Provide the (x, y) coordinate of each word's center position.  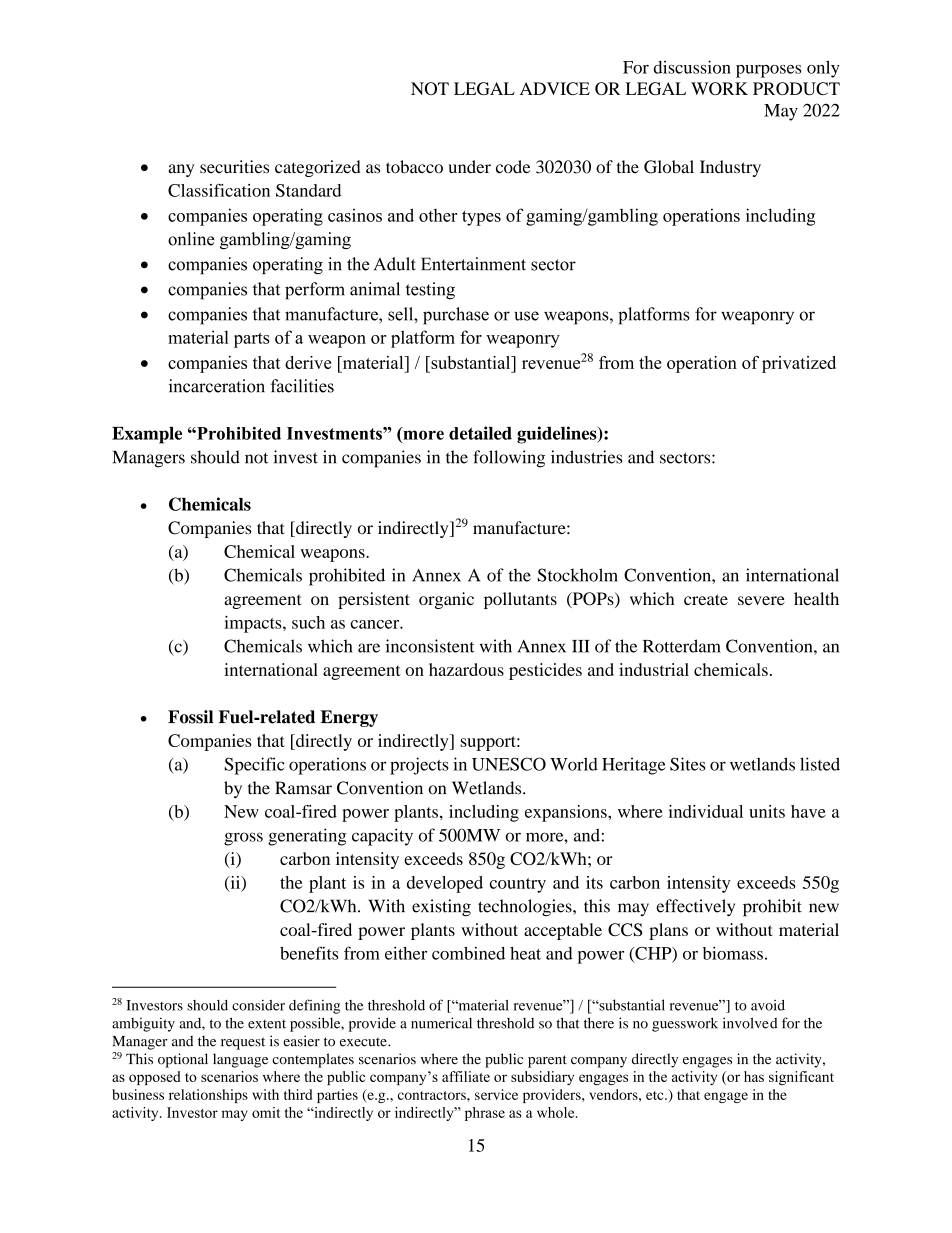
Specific (255, 766)
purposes (768, 71)
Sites (688, 764)
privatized (799, 364)
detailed (480, 433)
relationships (208, 1096)
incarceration (217, 386)
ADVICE (555, 88)
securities (234, 167)
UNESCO (509, 764)
